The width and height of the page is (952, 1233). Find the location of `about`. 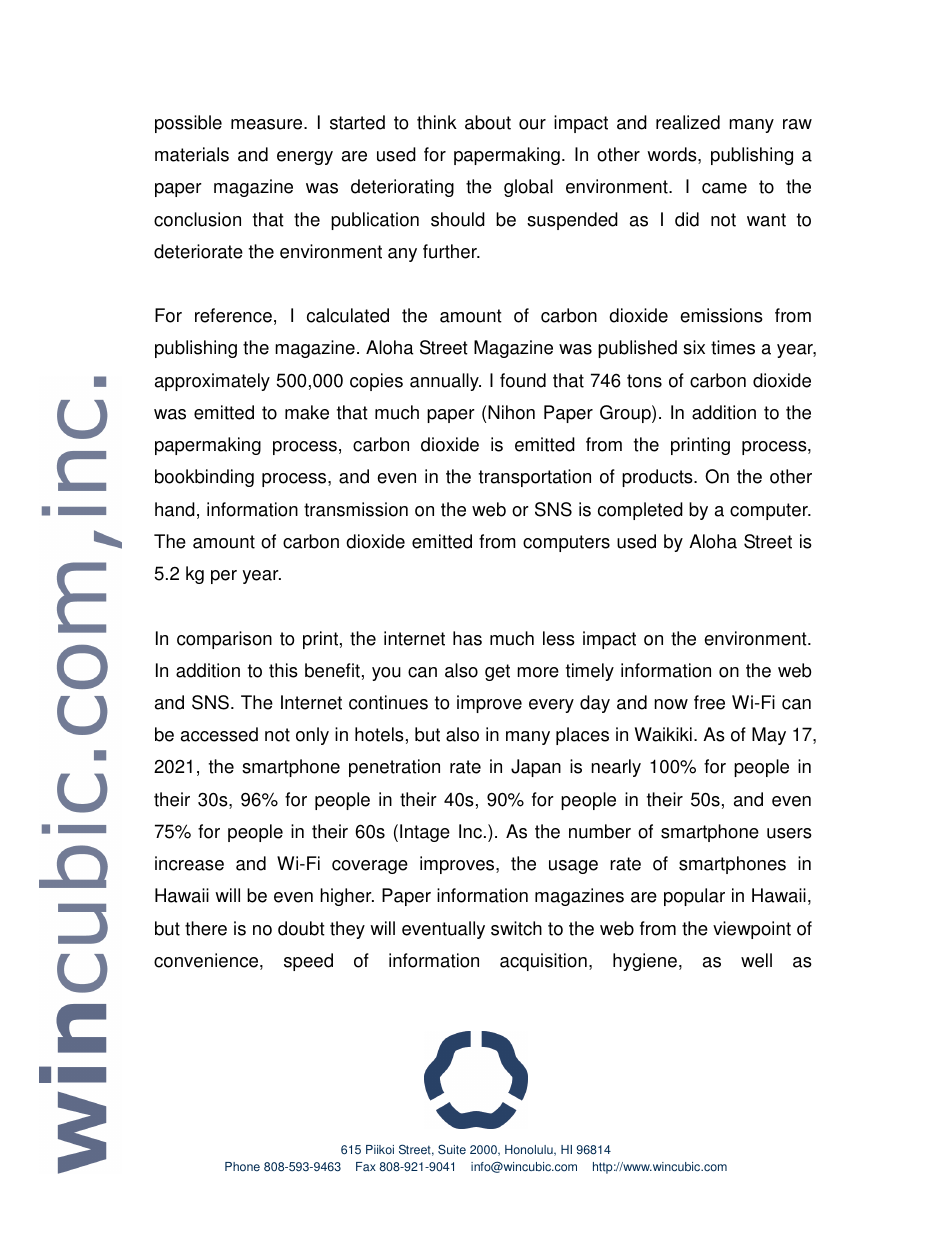

about is located at coordinates (488, 122).
